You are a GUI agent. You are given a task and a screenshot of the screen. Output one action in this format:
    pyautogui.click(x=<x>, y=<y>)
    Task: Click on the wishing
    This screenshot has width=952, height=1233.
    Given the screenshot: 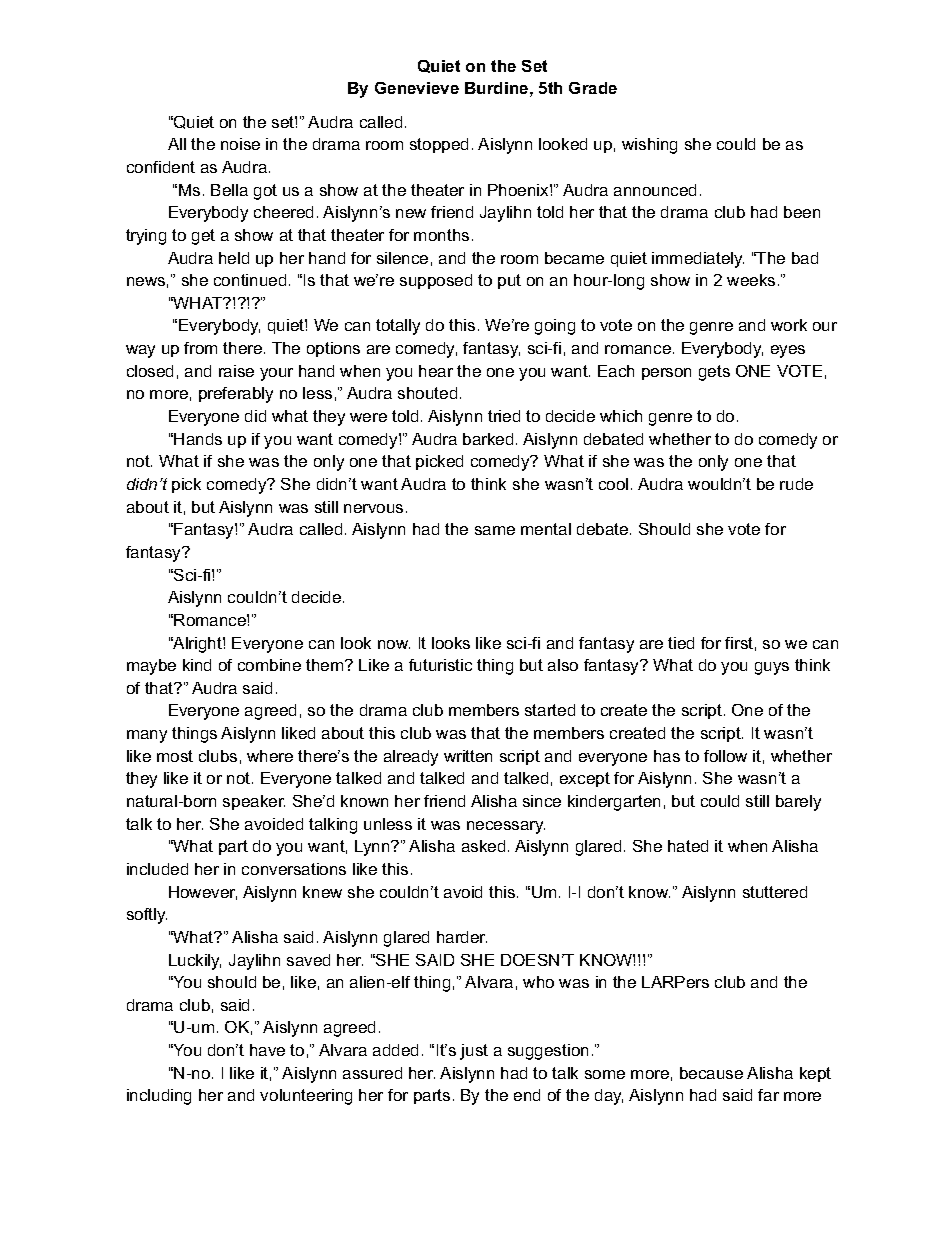 What is the action you would take?
    pyautogui.click(x=649, y=146)
